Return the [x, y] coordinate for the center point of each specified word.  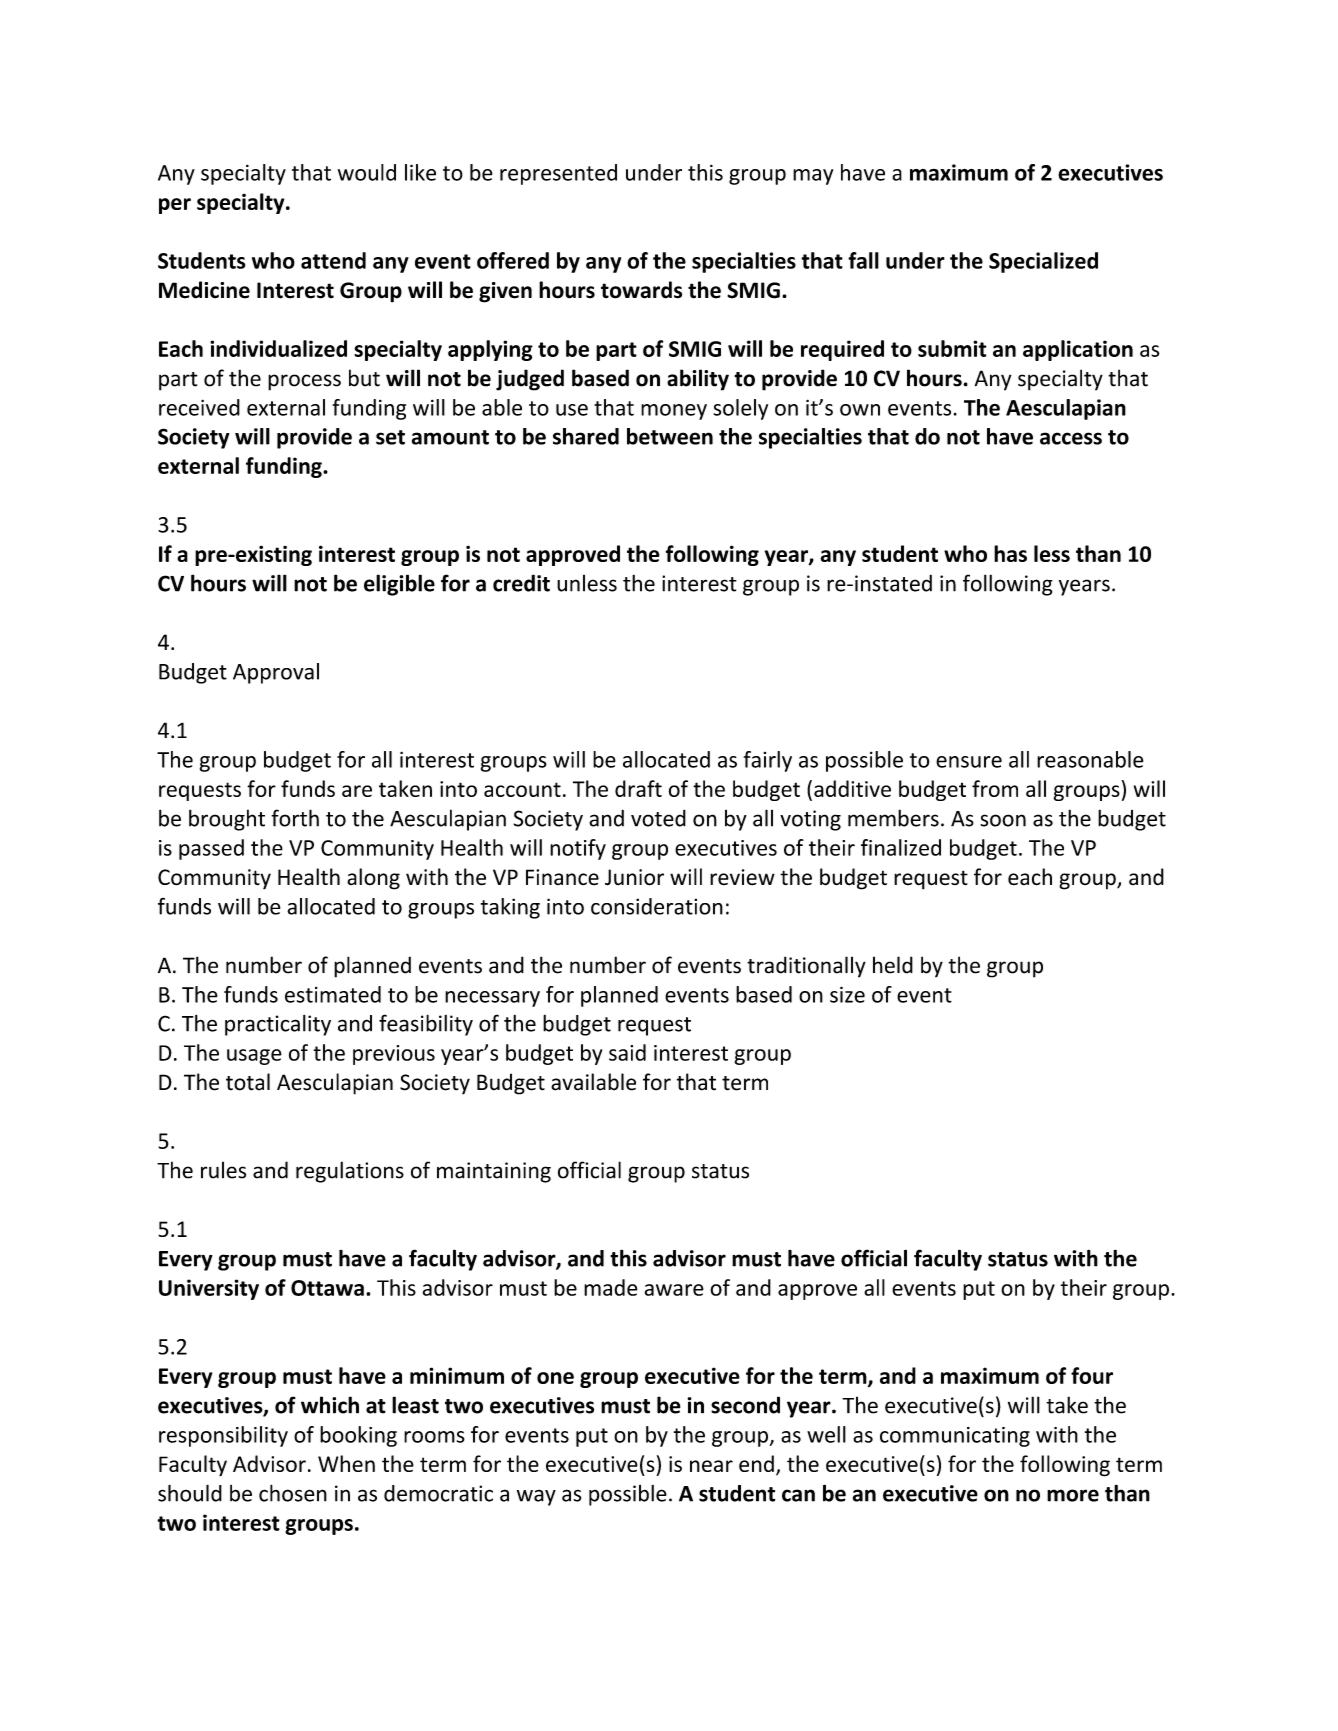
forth [295, 818]
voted [658, 818]
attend [333, 260]
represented [558, 174]
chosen [293, 1493]
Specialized [1043, 262]
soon [1003, 820]
